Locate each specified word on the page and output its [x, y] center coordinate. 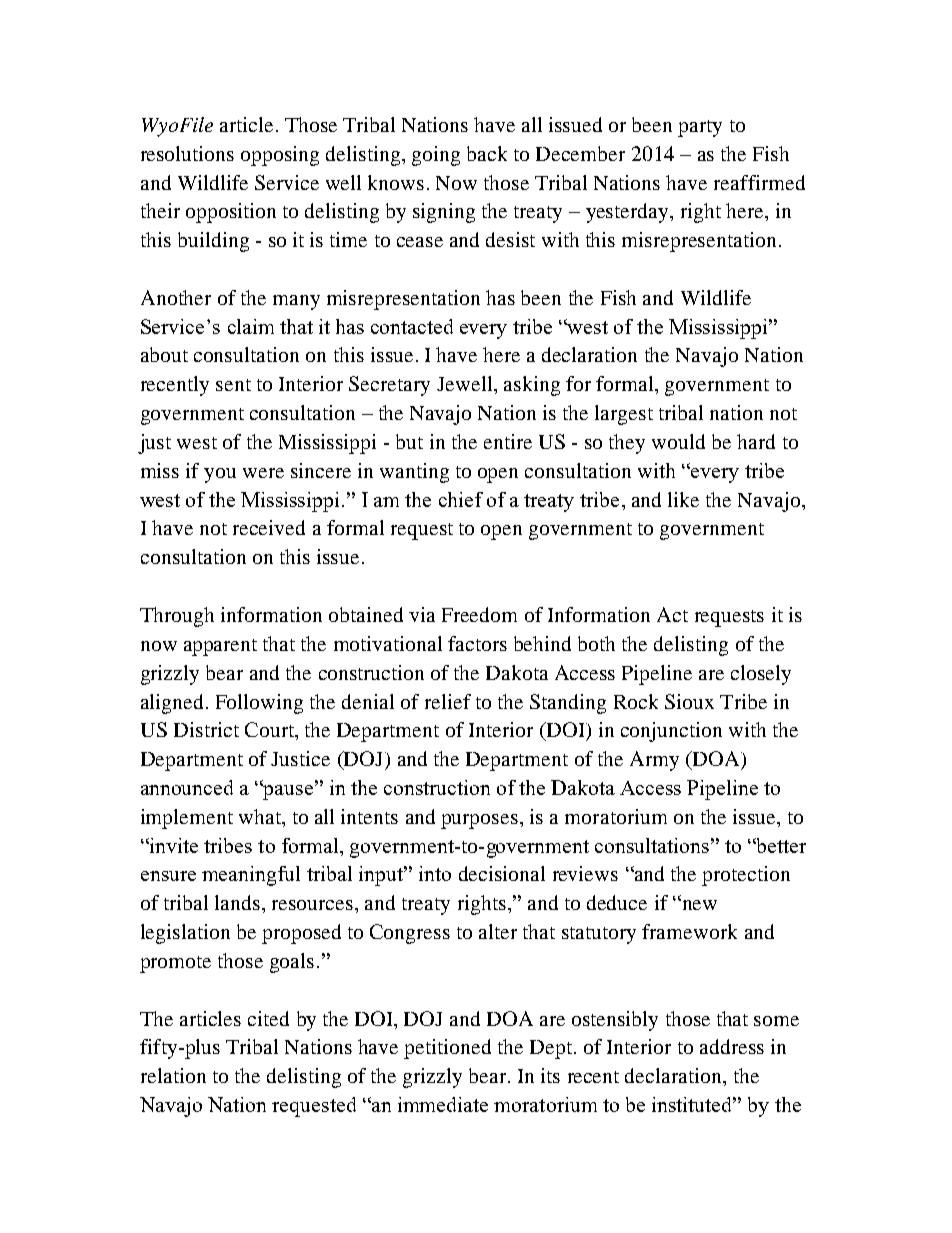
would [678, 441]
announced [187, 787]
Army [654, 761]
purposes [479, 821]
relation [173, 1075]
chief [461, 499]
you [220, 475]
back [487, 153]
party [700, 128]
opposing [280, 156]
